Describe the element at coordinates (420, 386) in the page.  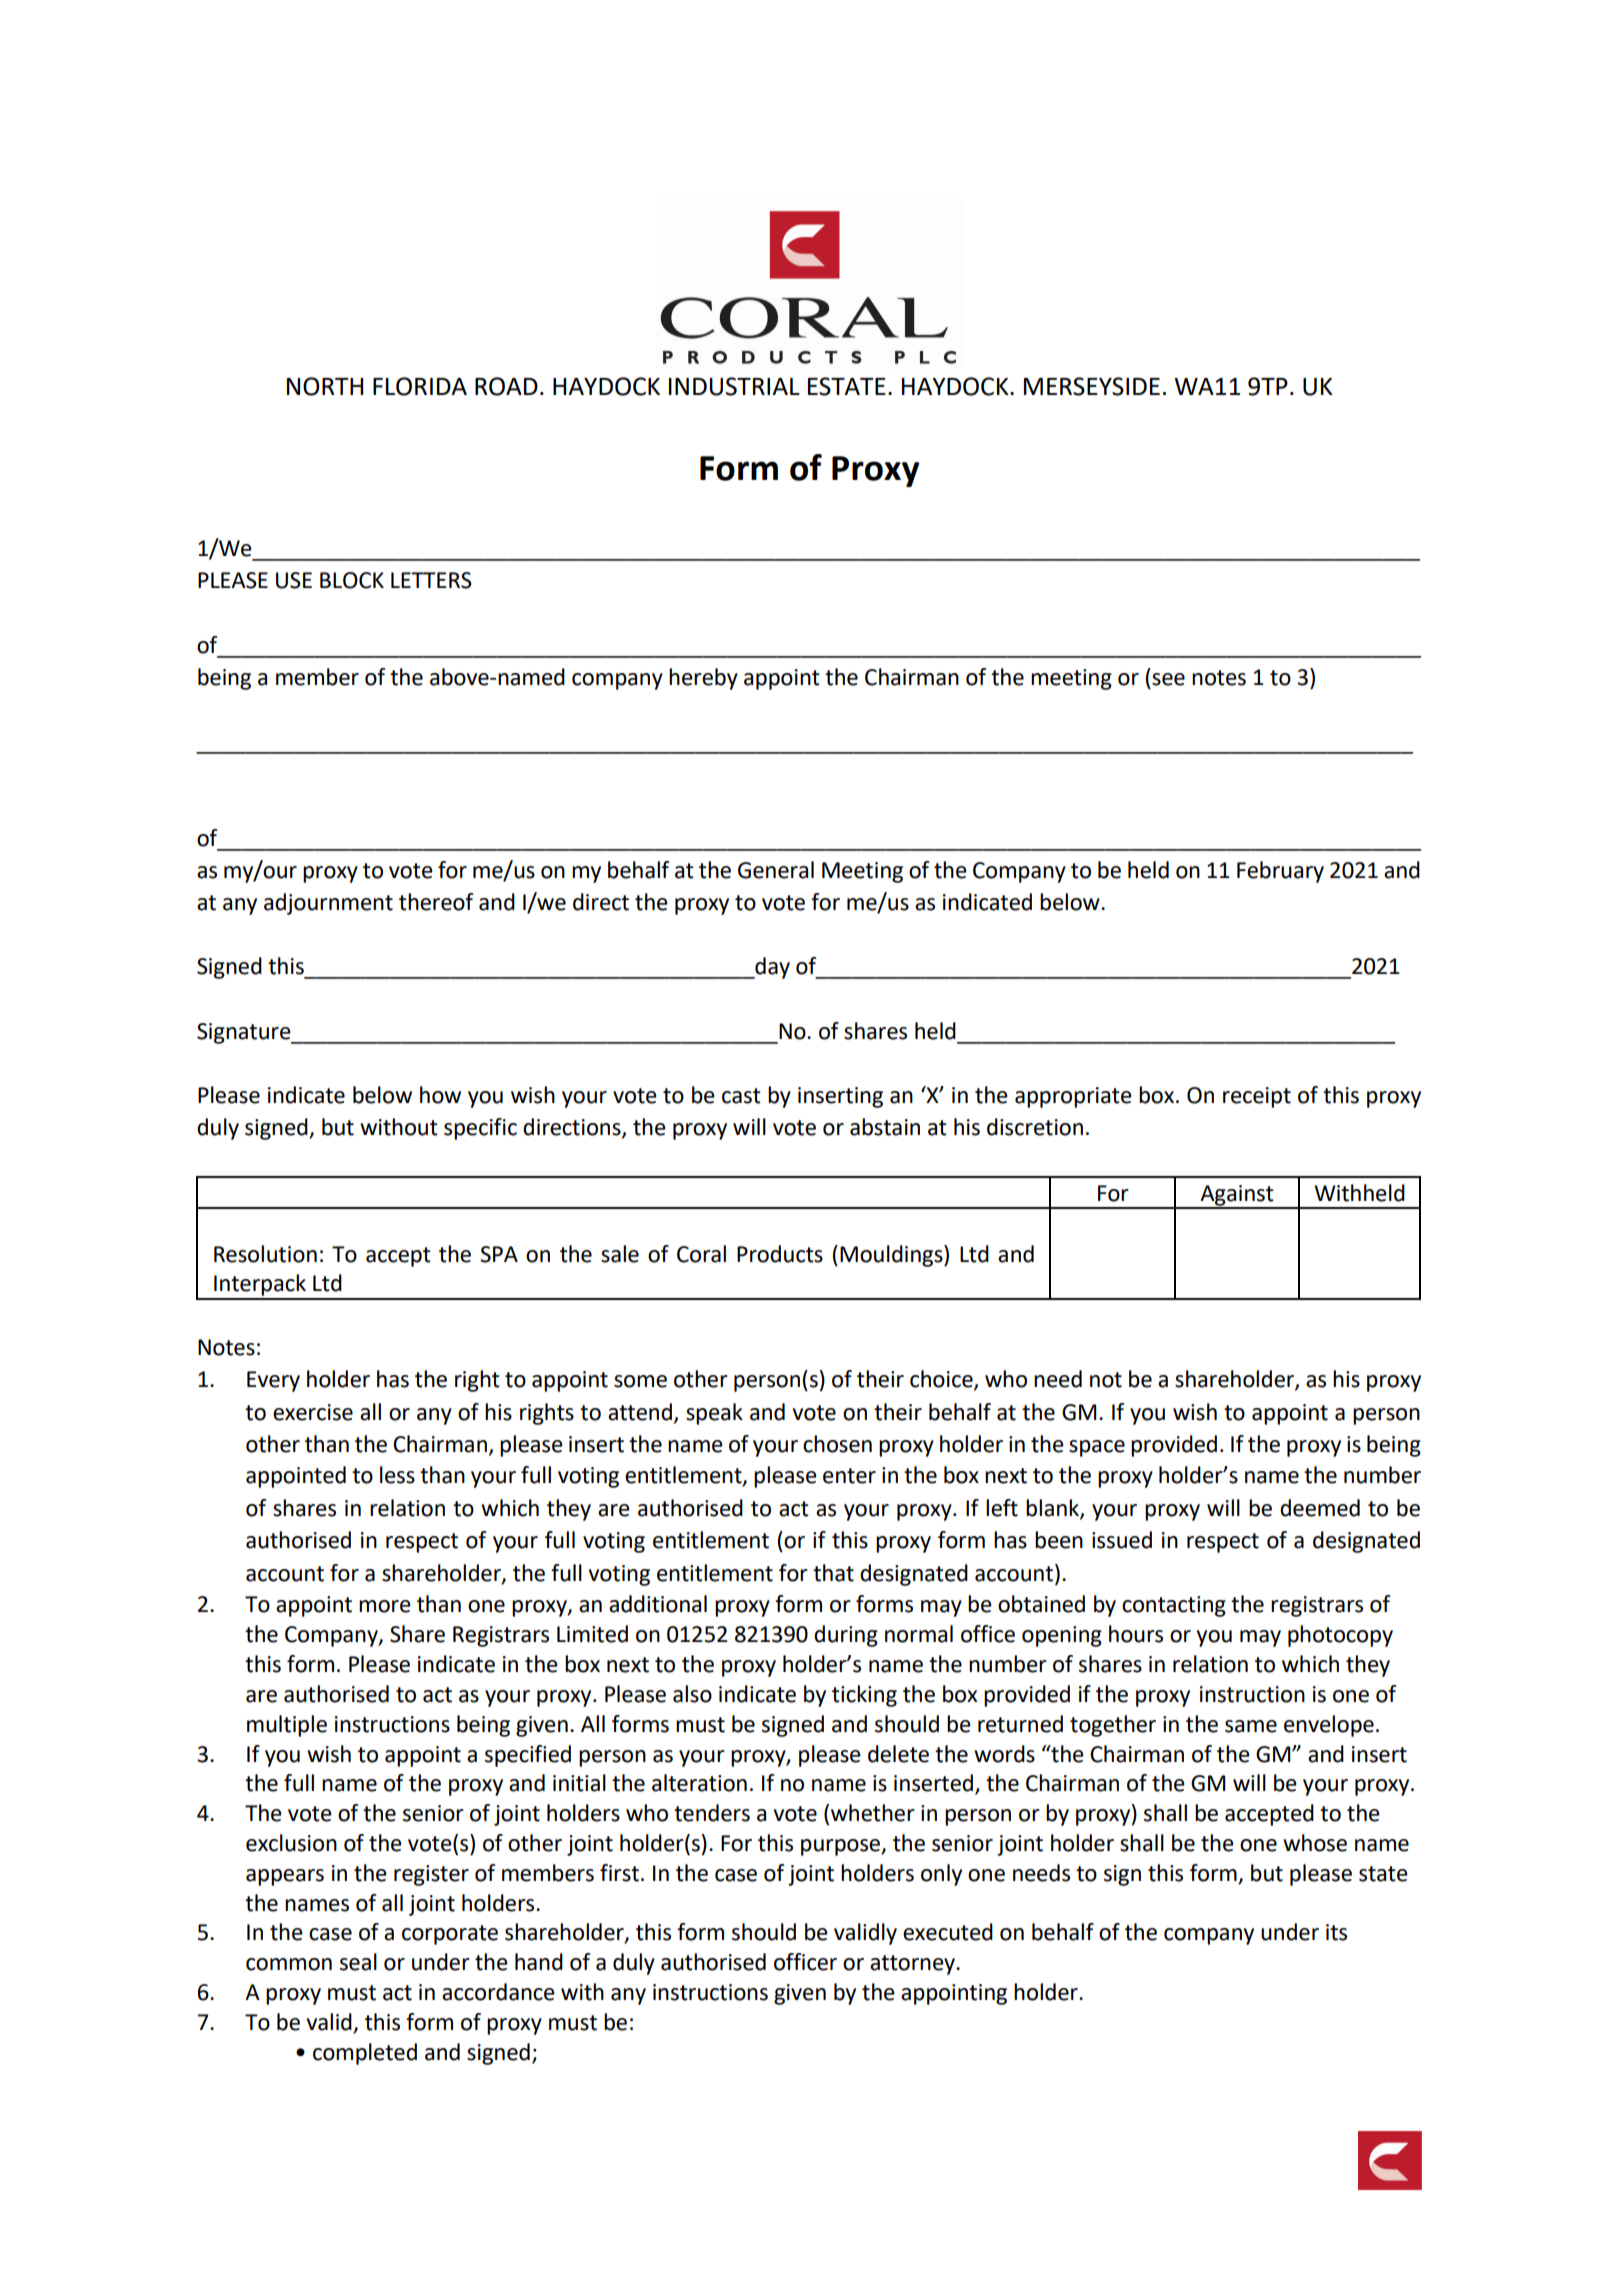
I see `FLORIDA` at that location.
